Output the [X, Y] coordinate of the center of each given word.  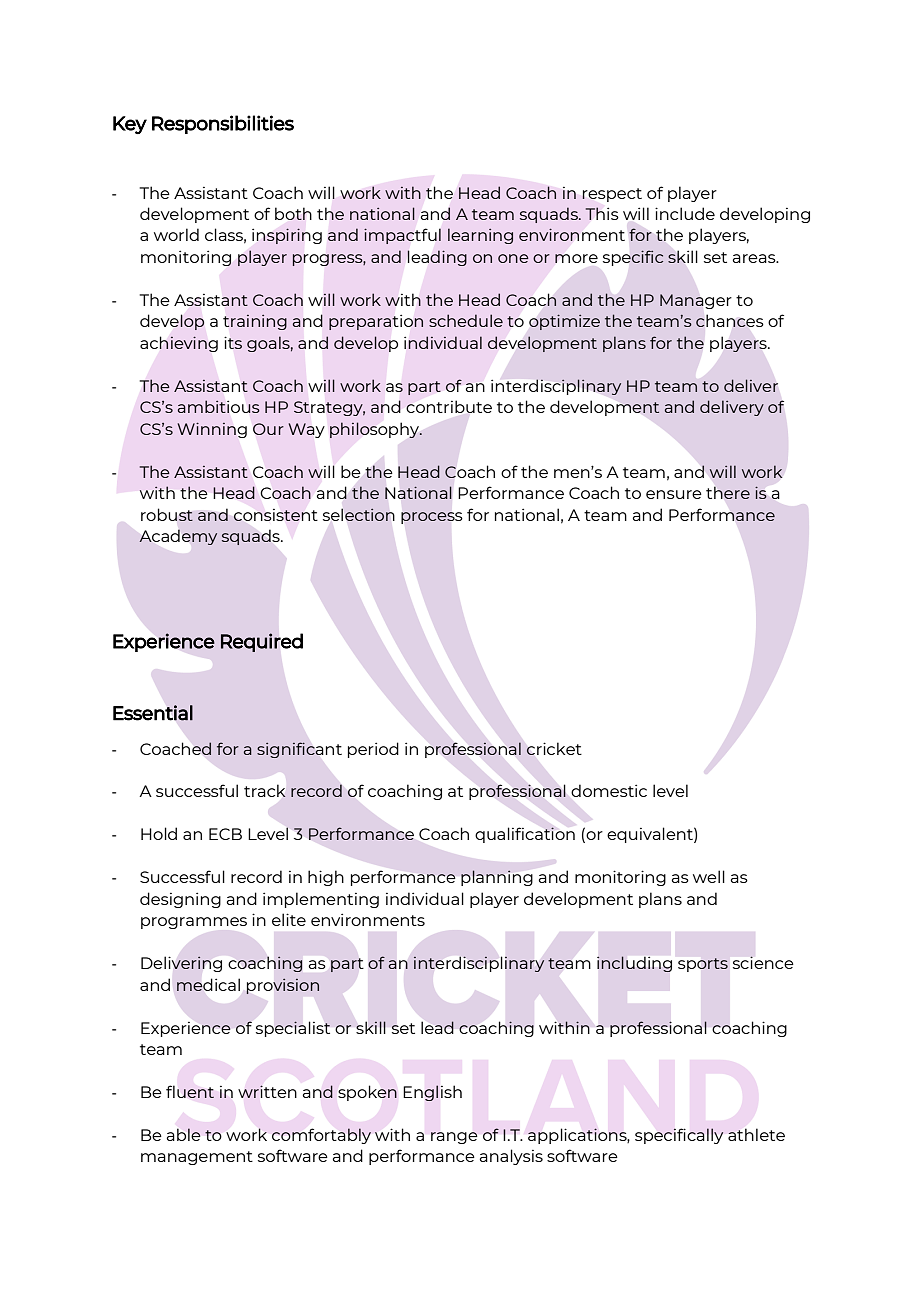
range [454, 1138]
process [431, 518]
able [183, 1134]
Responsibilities [223, 124]
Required [262, 642]
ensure [674, 494]
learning [480, 236]
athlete [756, 1134]
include [685, 213]
